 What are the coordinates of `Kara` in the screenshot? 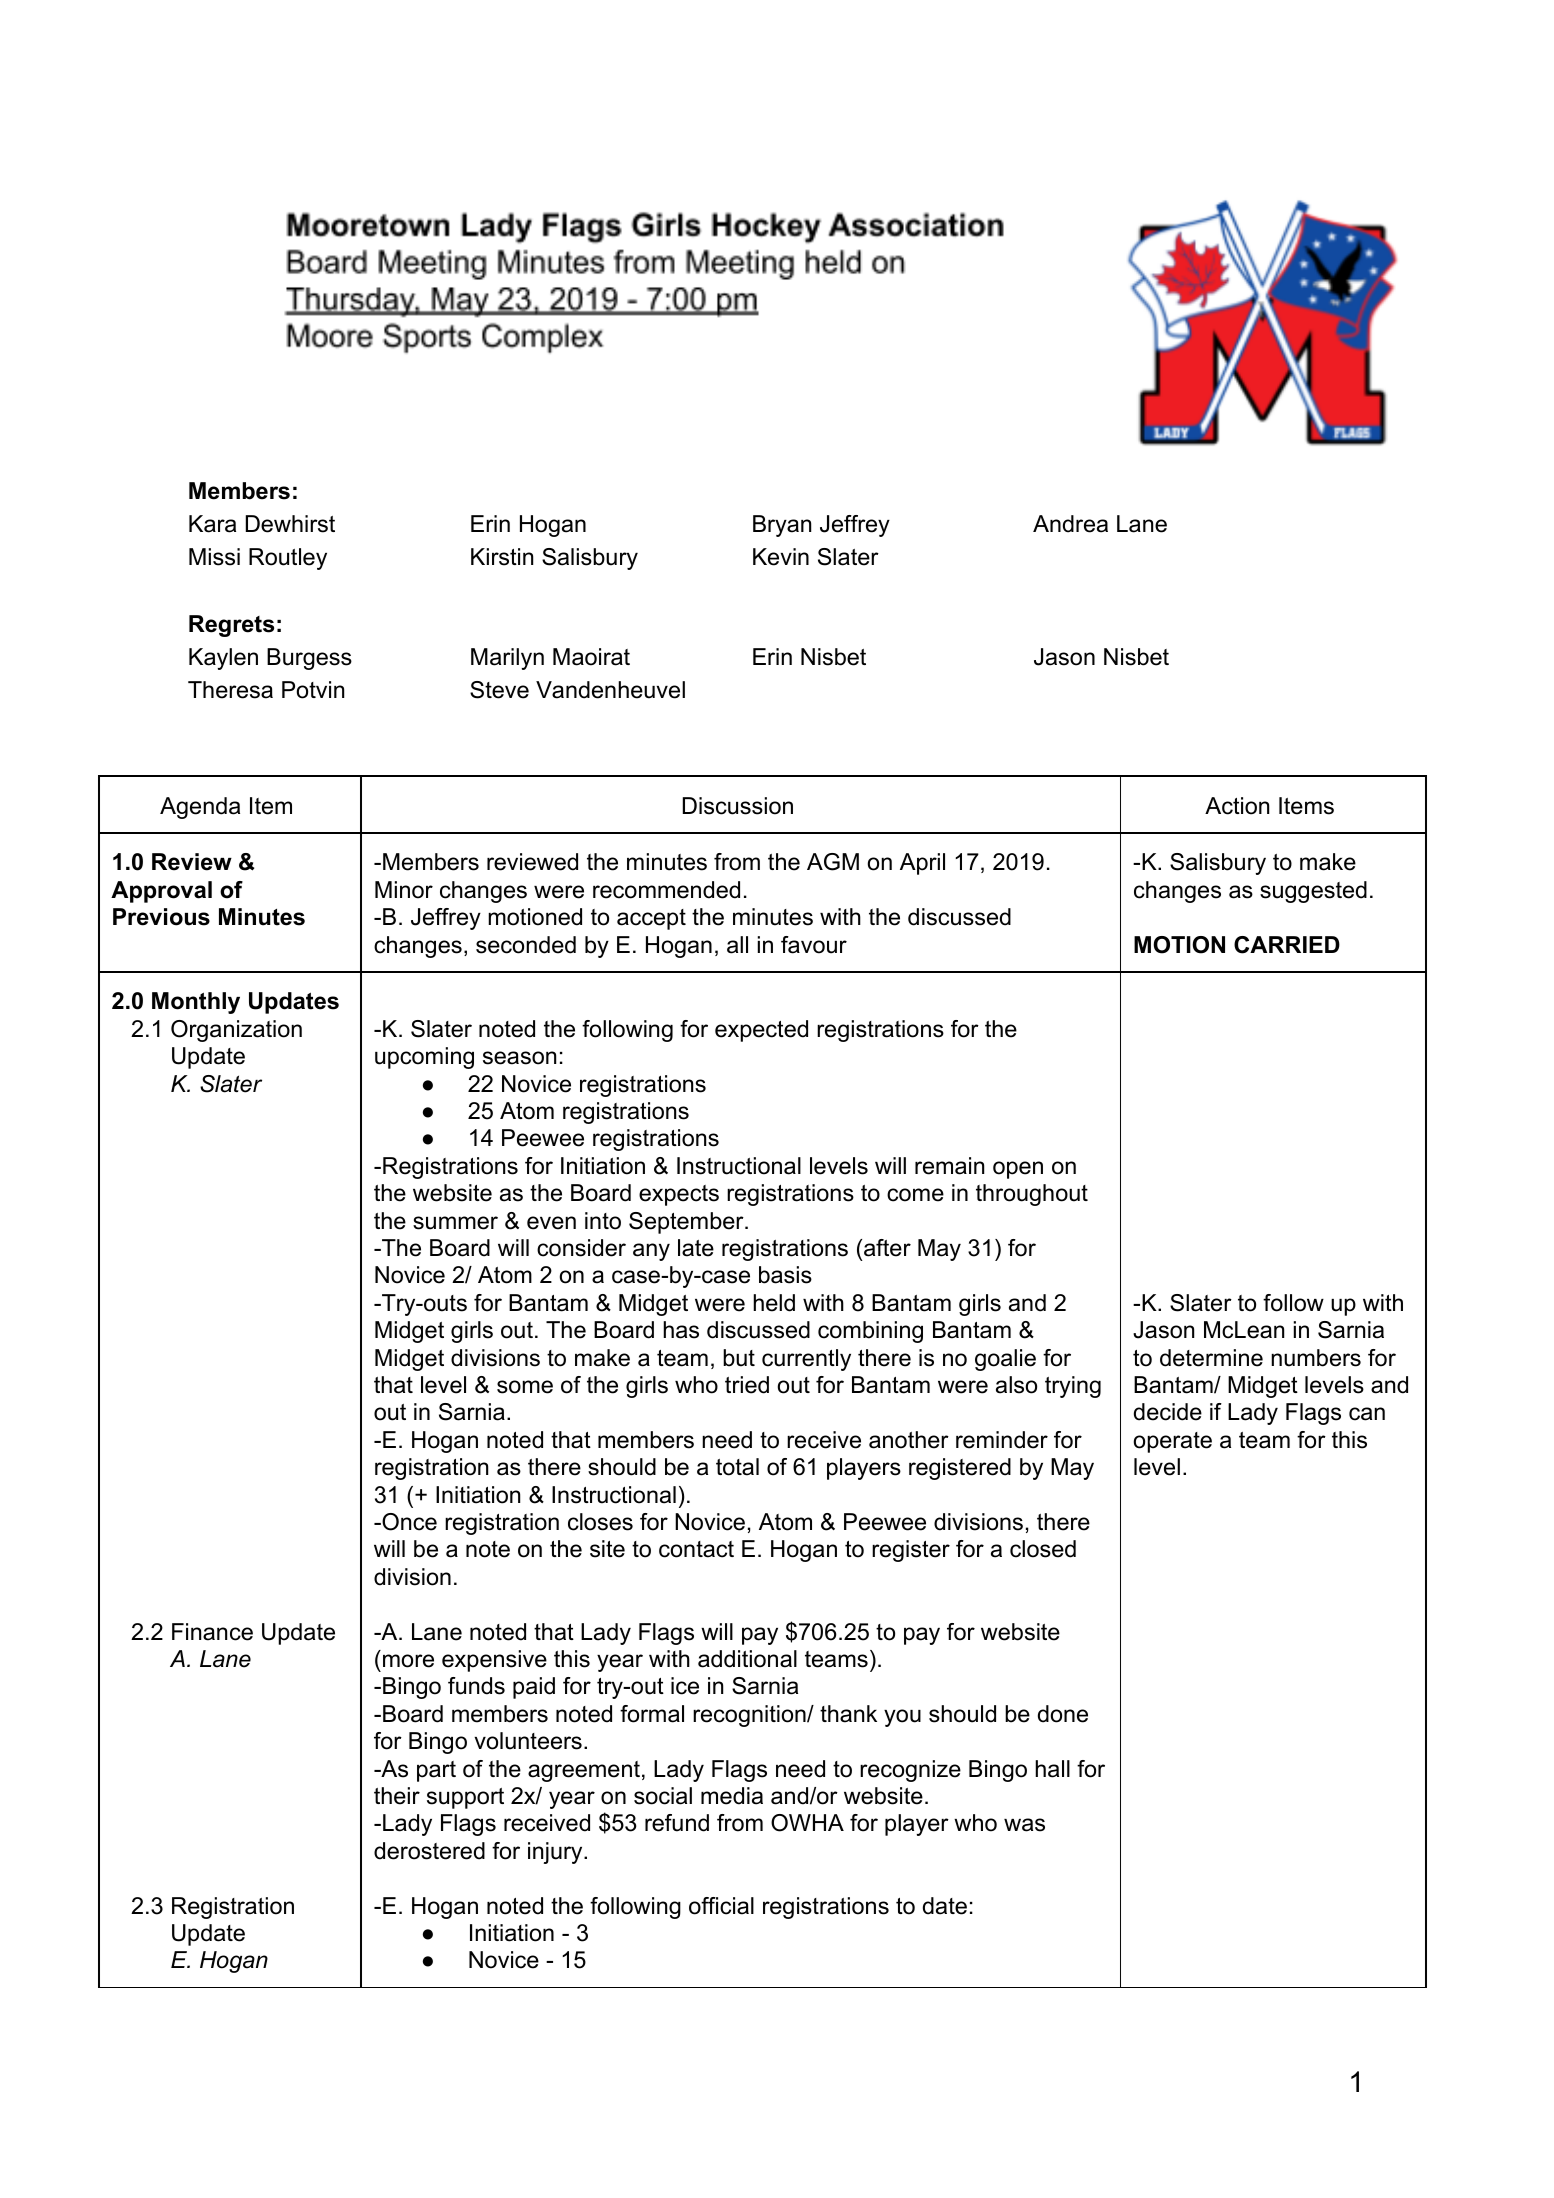 It's located at (212, 524).
